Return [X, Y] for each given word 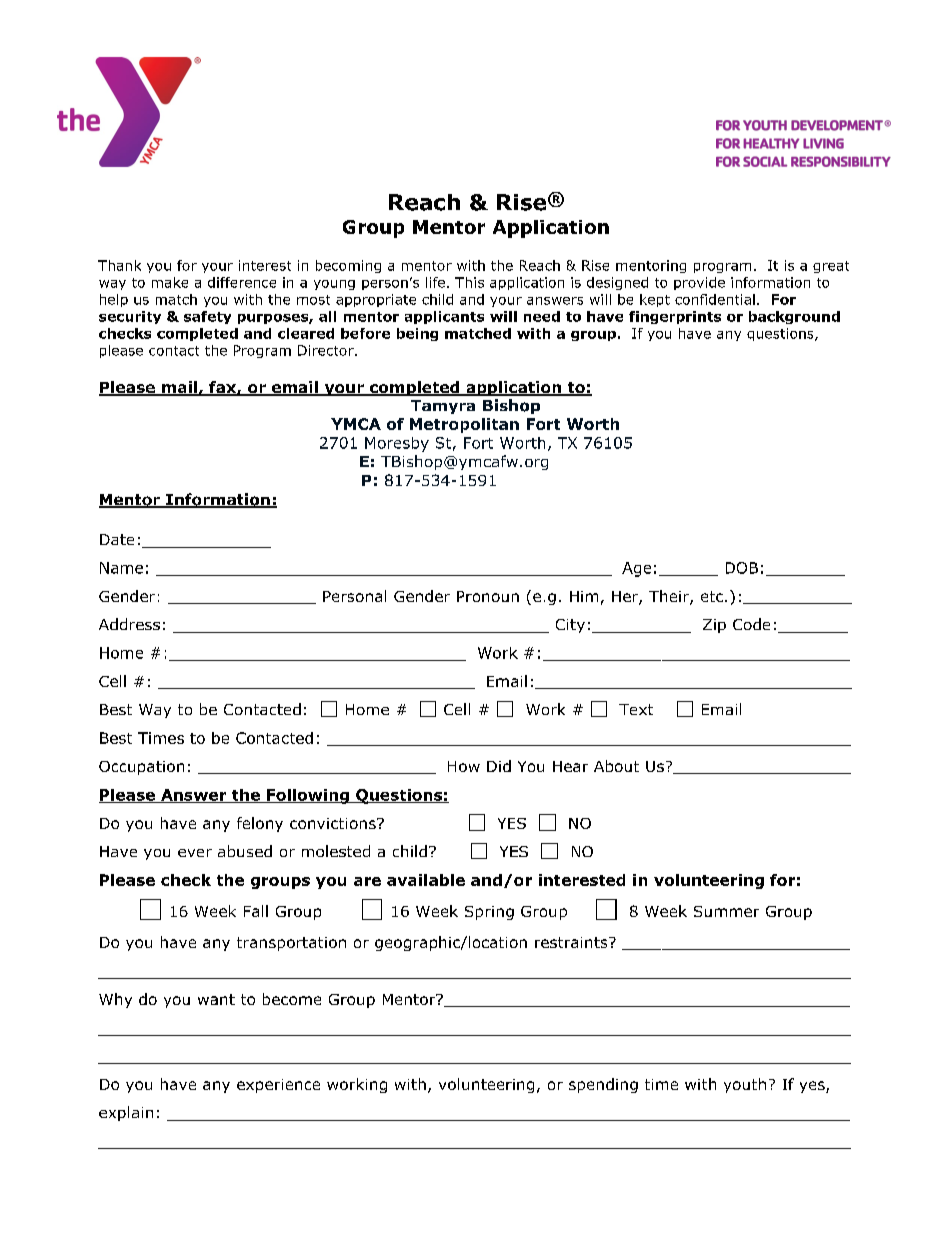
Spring [489, 913]
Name [121, 568]
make [170, 282]
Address [129, 624]
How [464, 766]
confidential [715, 299]
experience [278, 1086]
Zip [714, 626]
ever [195, 853]
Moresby [397, 444]
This [469, 282]
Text [636, 709]
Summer [726, 911]
